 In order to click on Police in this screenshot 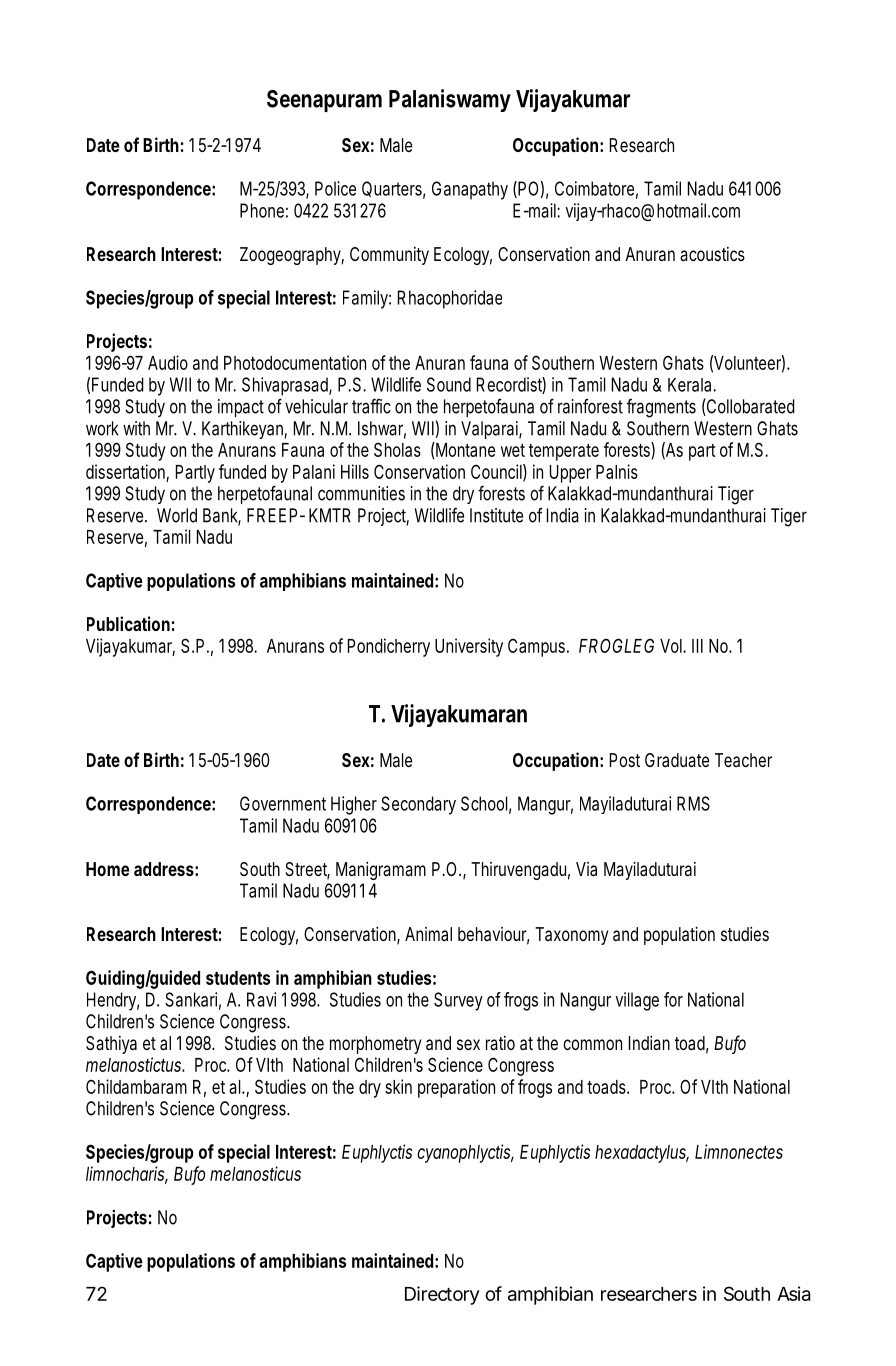, I will do `click(335, 188)`.
